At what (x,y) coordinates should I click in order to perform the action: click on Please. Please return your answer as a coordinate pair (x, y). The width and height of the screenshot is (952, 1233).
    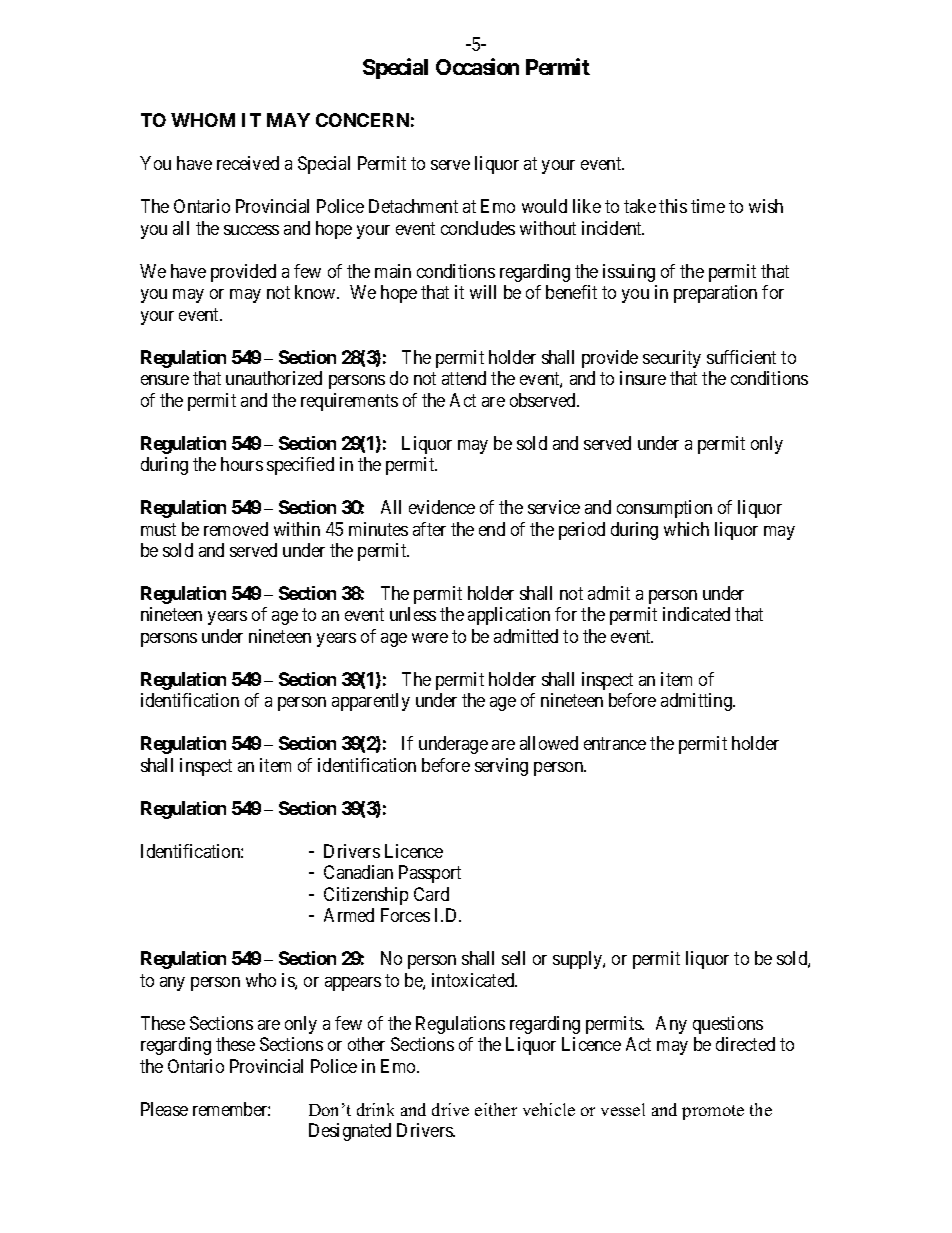
    Looking at the image, I should click on (164, 1109).
